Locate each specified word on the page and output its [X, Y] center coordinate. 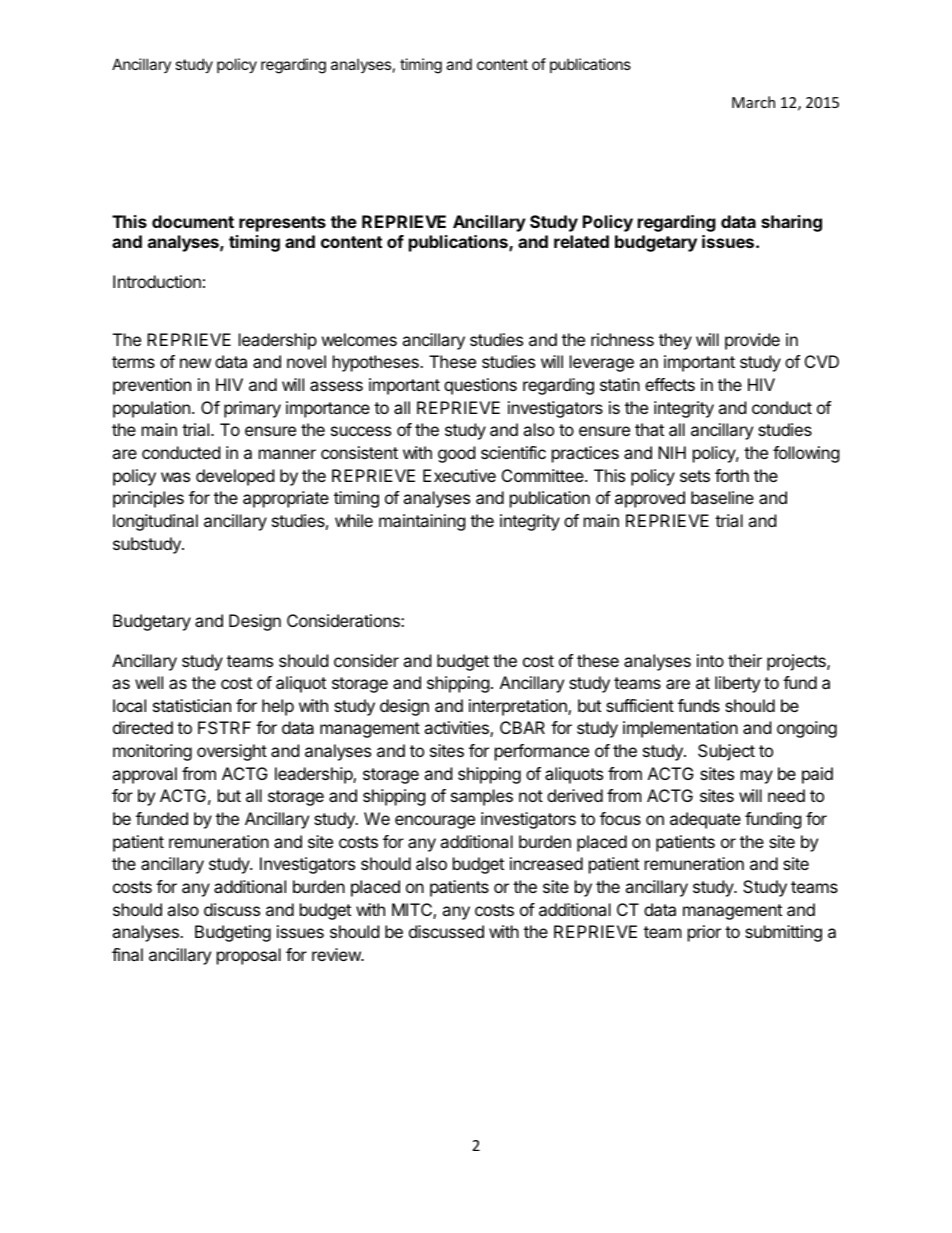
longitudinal [155, 522]
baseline [722, 497]
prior [704, 933]
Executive [459, 475]
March [753, 102]
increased [546, 863]
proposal [249, 956]
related [581, 241]
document [193, 221]
